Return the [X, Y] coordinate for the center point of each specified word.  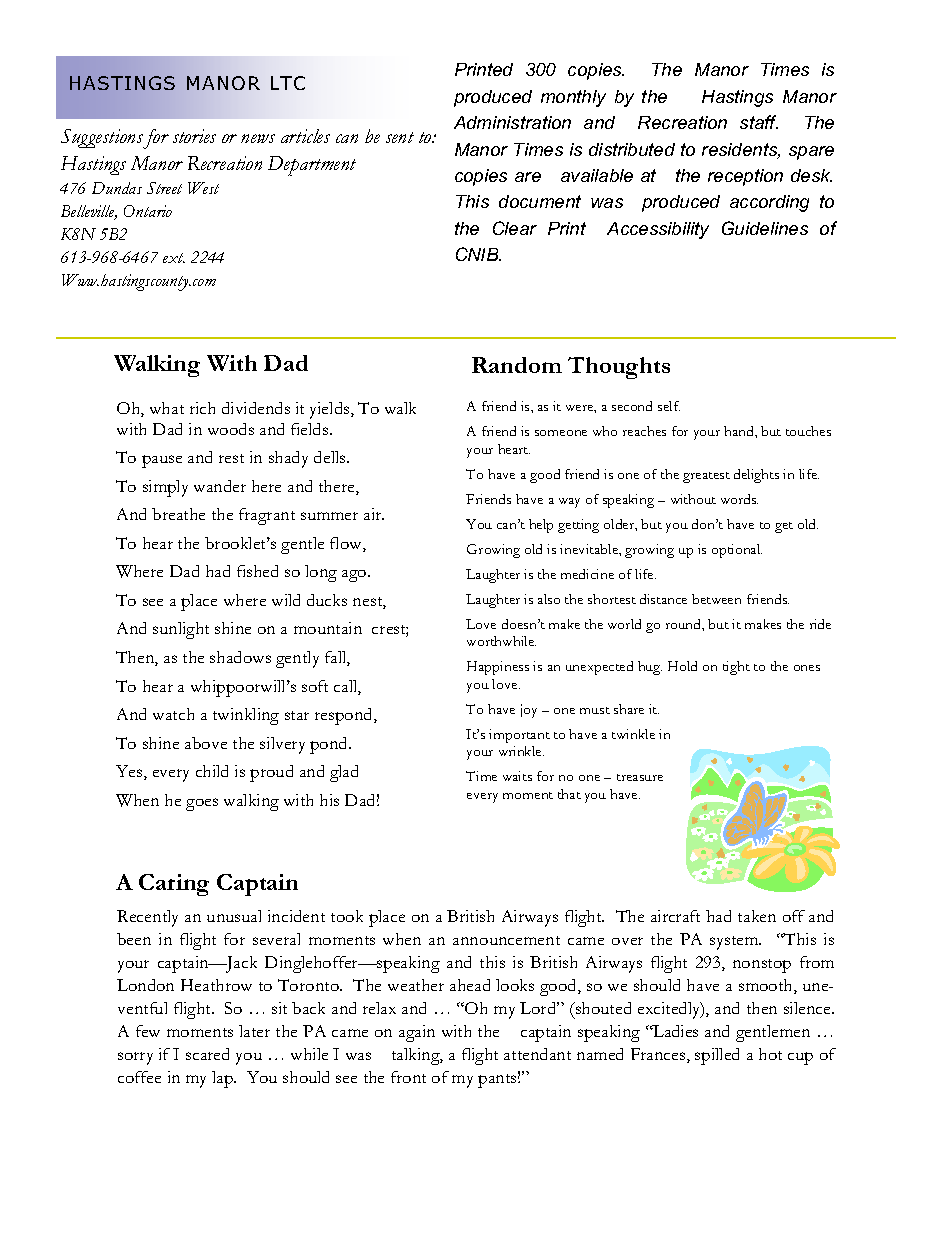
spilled [717, 1056]
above [206, 743]
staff [759, 122]
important [519, 736]
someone [561, 433]
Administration [512, 122]
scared [207, 1054]
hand [740, 431]
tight [736, 668]
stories [194, 136]
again [417, 1033]
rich [202, 408]
